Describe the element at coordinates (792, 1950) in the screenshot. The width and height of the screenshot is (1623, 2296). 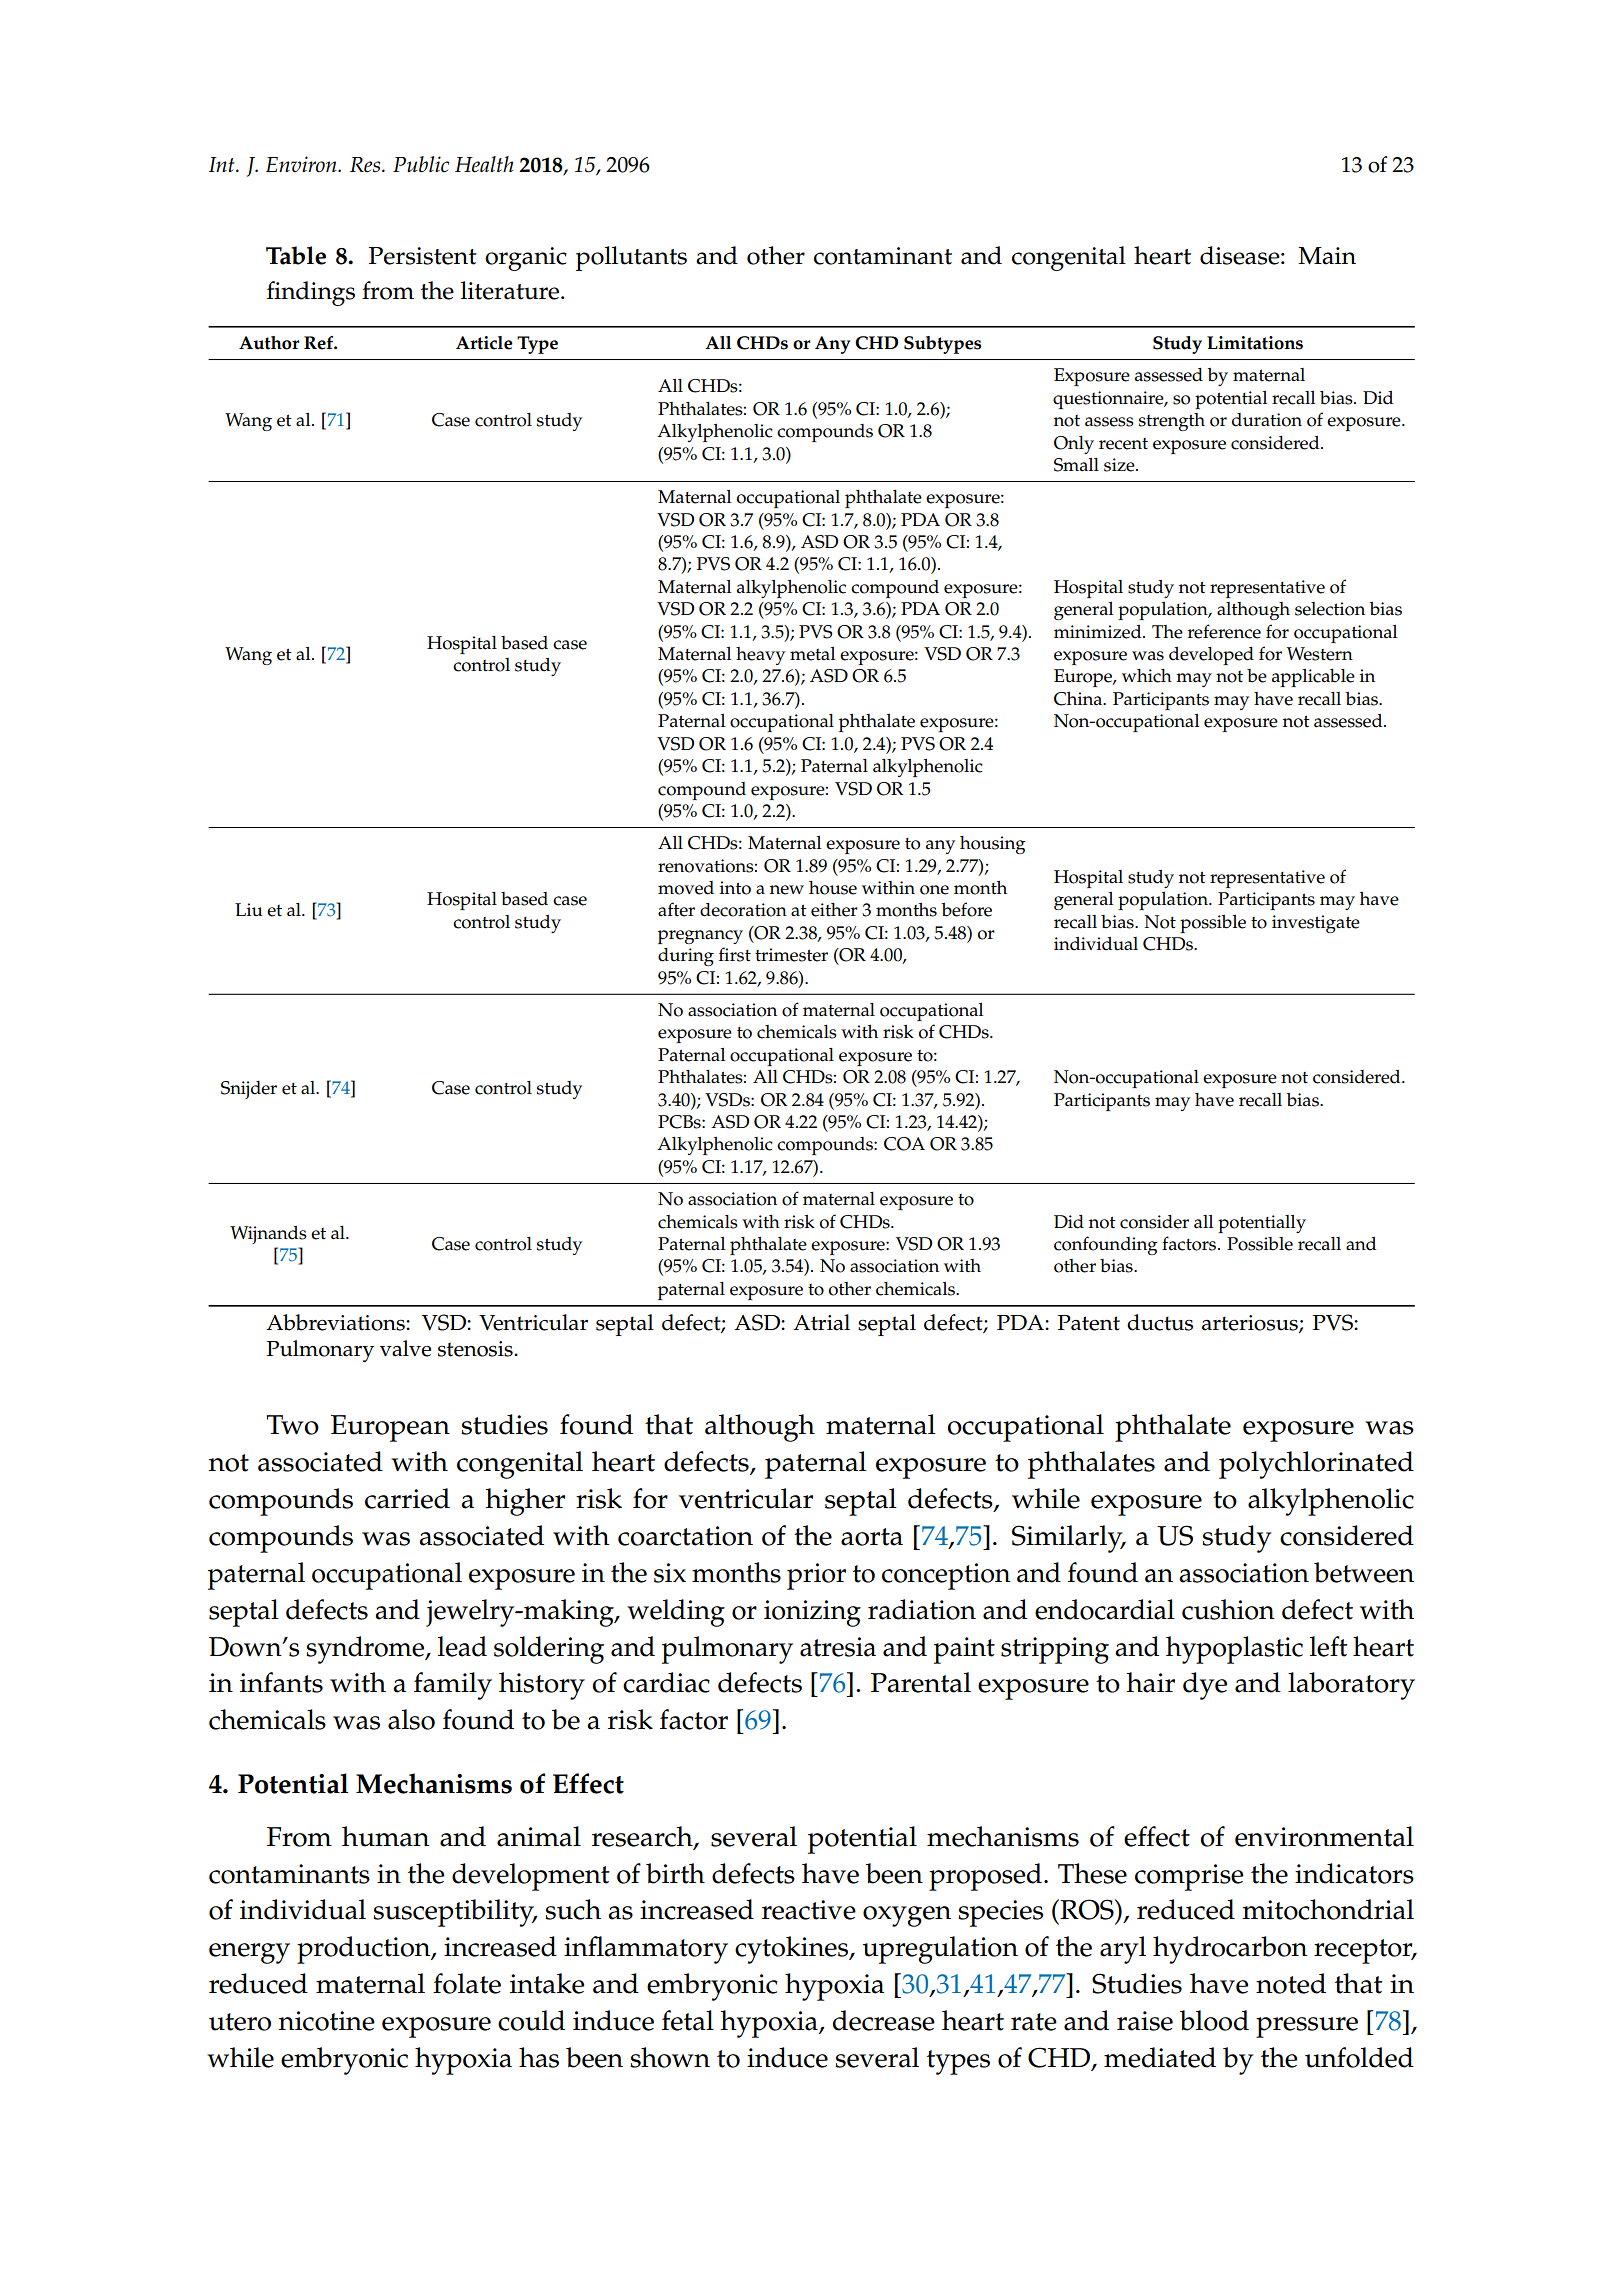
I see `cytokines` at that location.
